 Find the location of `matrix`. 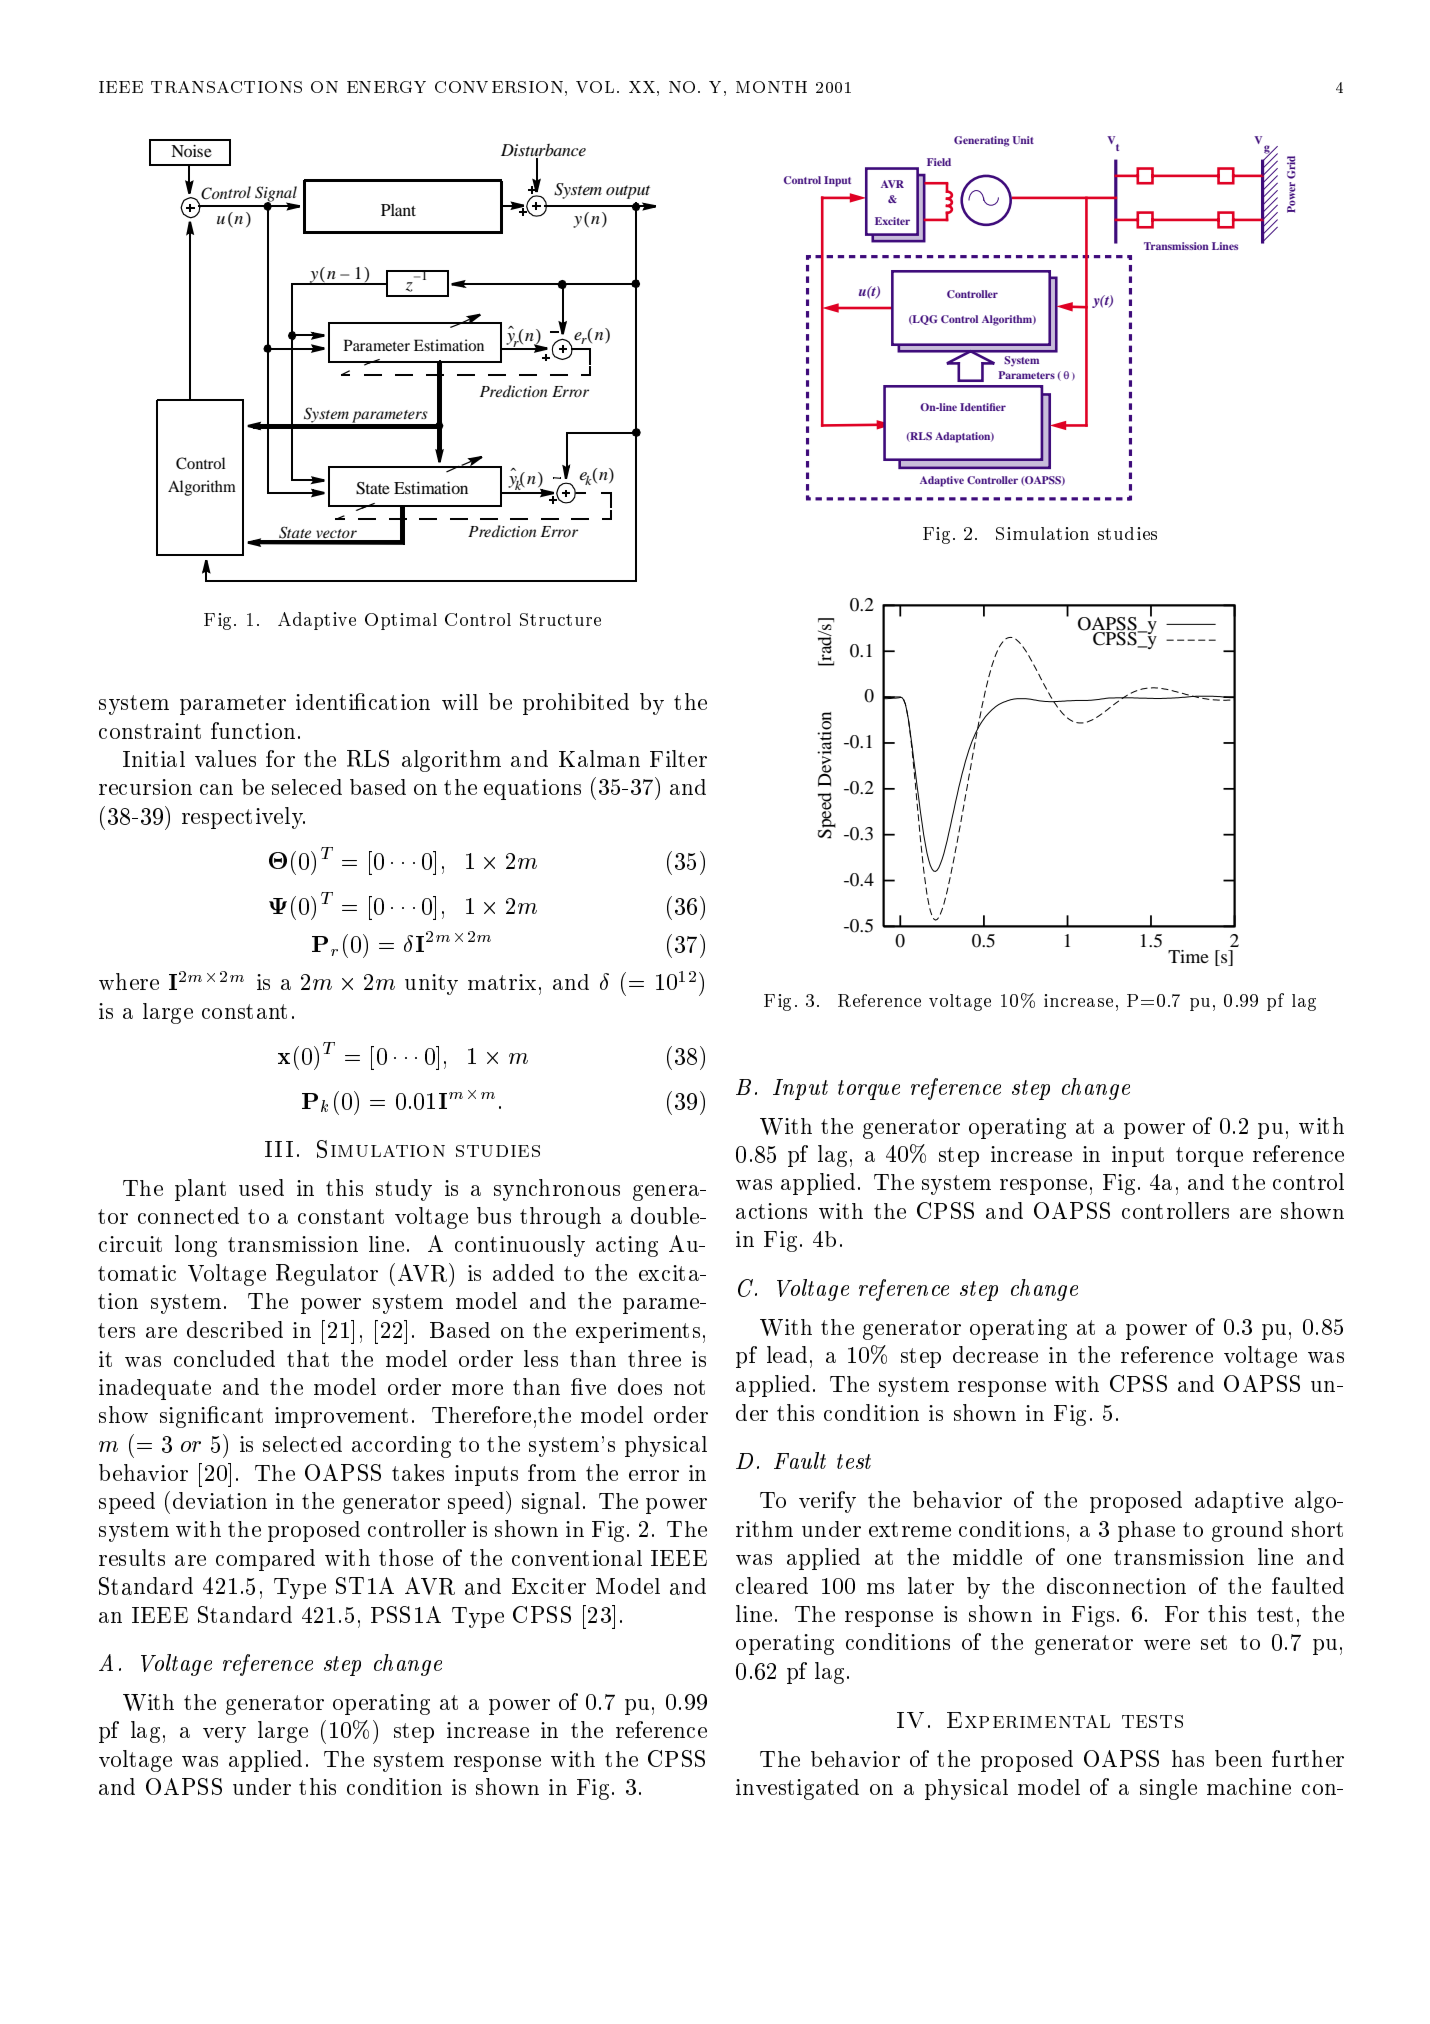

matrix is located at coordinates (502, 982).
